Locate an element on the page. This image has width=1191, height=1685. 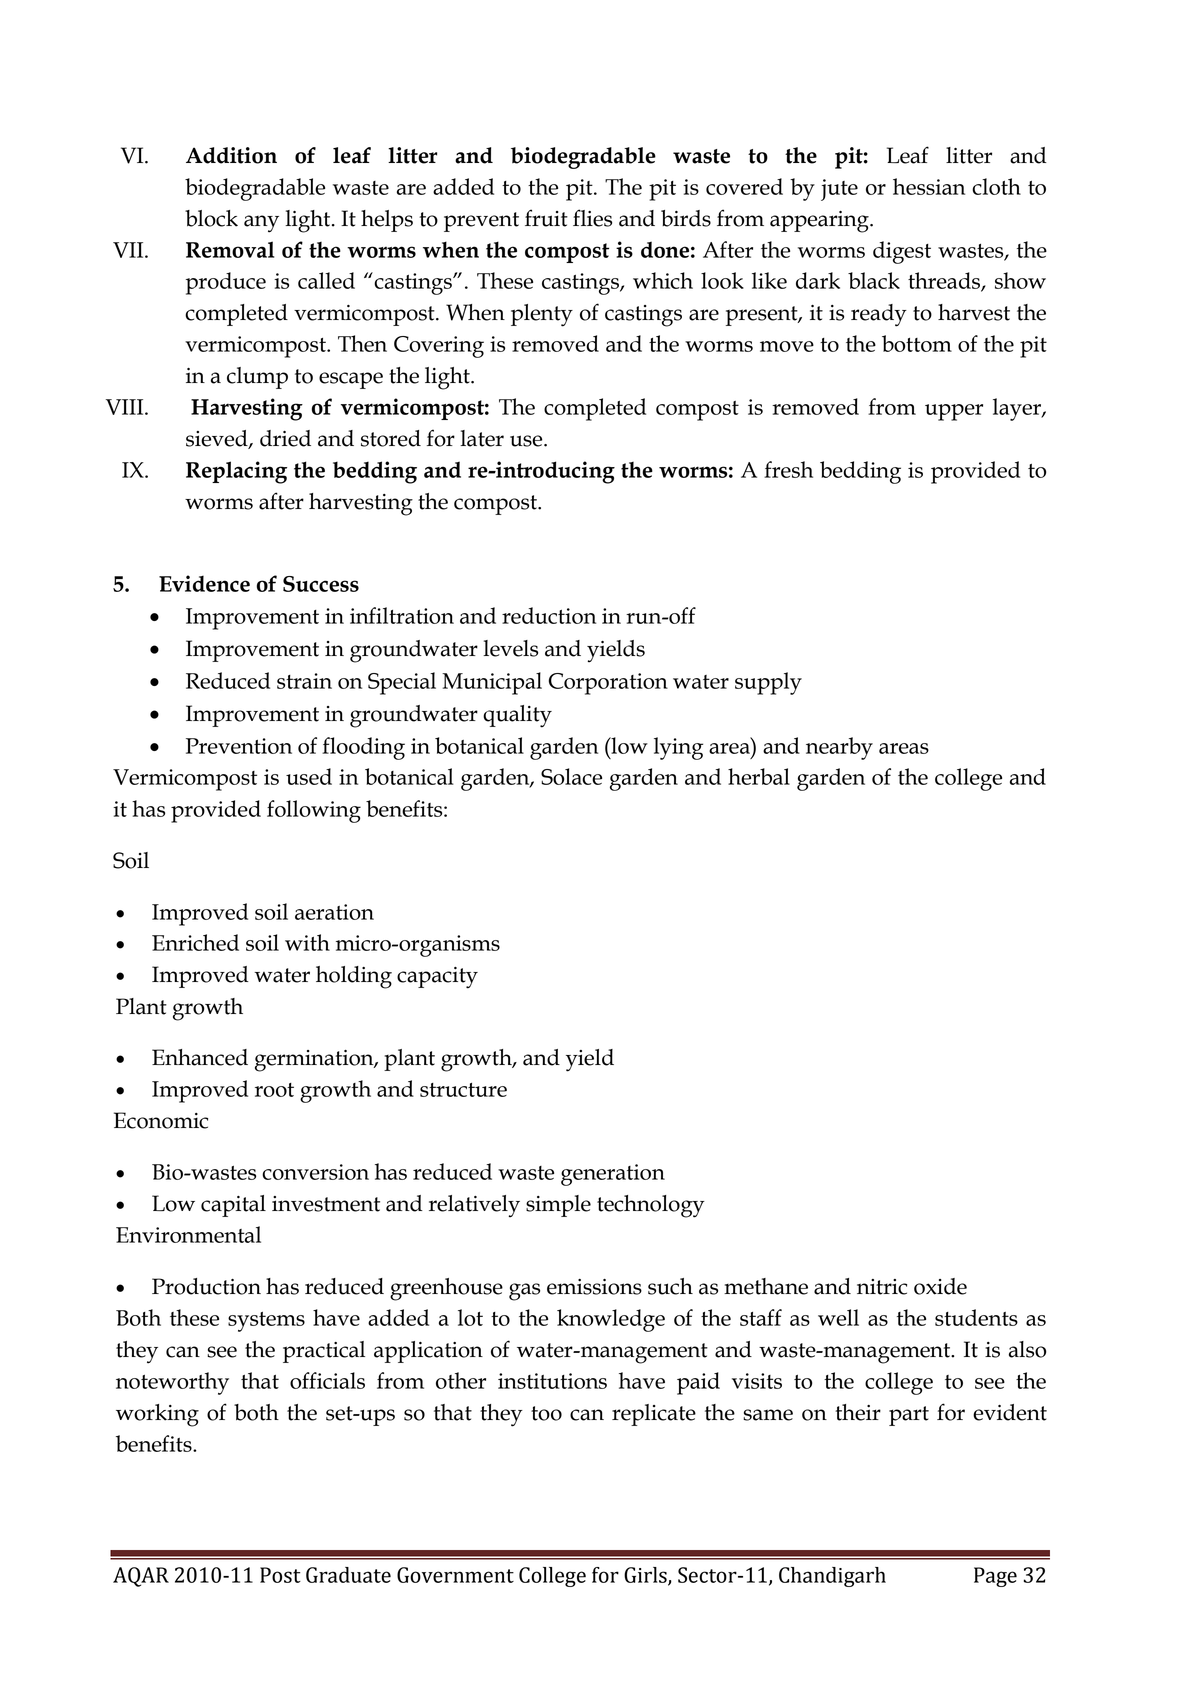
flies is located at coordinates (592, 218).
